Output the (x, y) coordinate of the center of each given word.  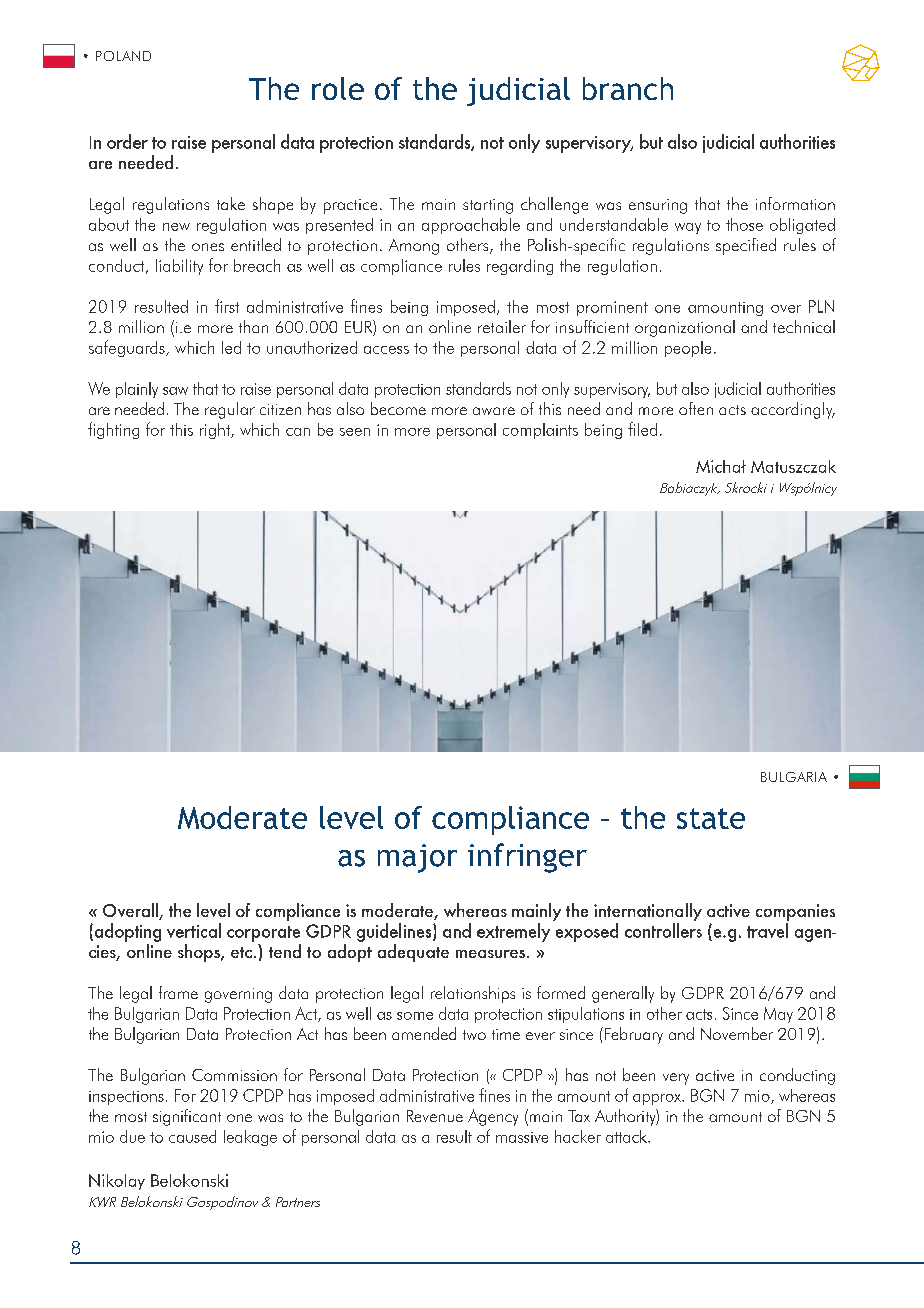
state (711, 818)
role (338, 88)
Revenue (435, 1116)
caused (192, 1136)
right (216, 431)
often (696, 408)
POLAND (123, 56)
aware (494, 411)
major (417, 858)
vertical (194, 930)
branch (628, 88)
